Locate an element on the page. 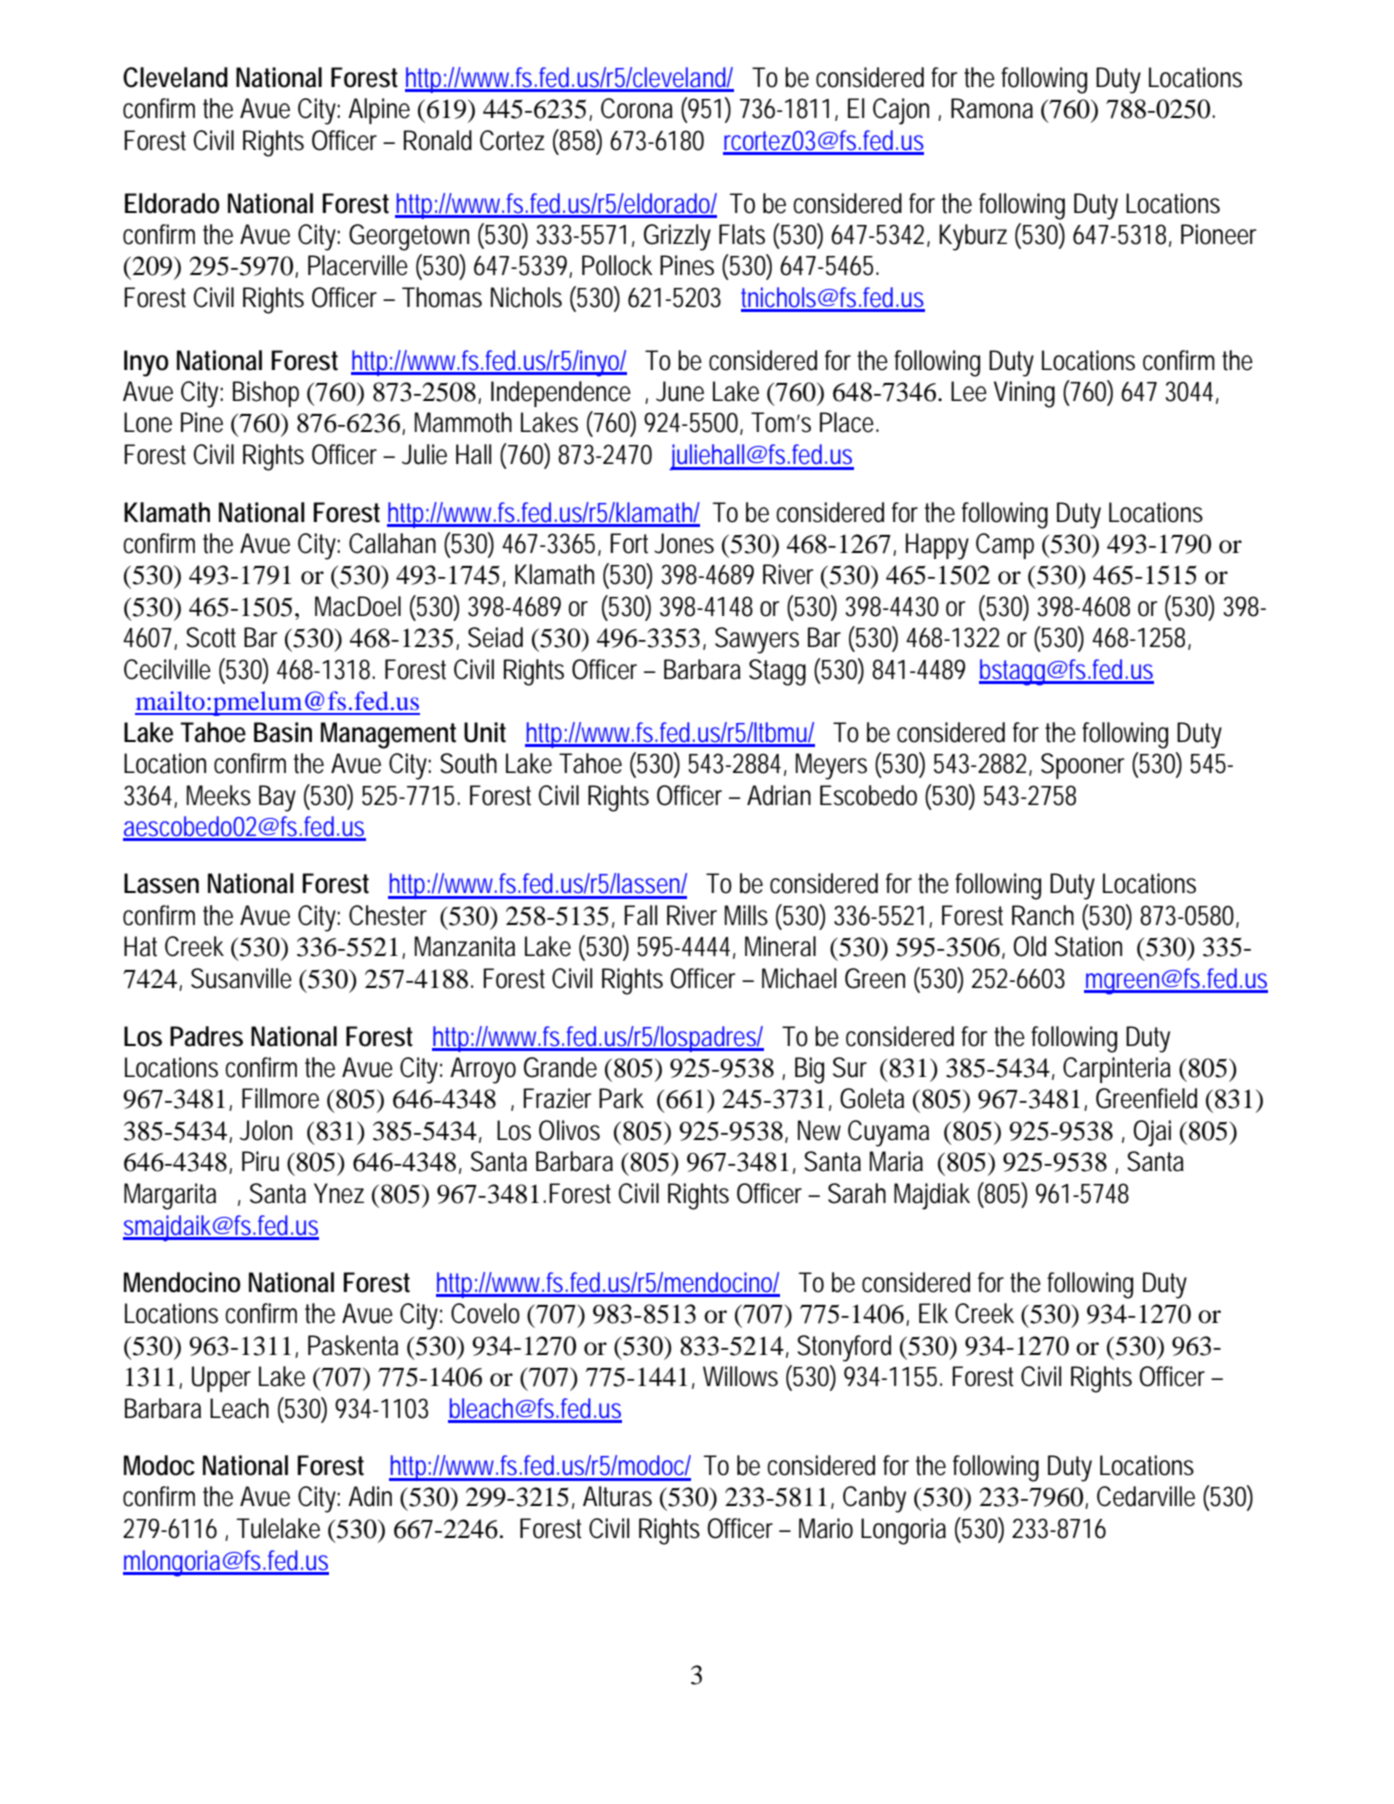 Image resolution: width=1394 pixels, height=1804 pixels. Bay is located at coordinates (277, 798).
